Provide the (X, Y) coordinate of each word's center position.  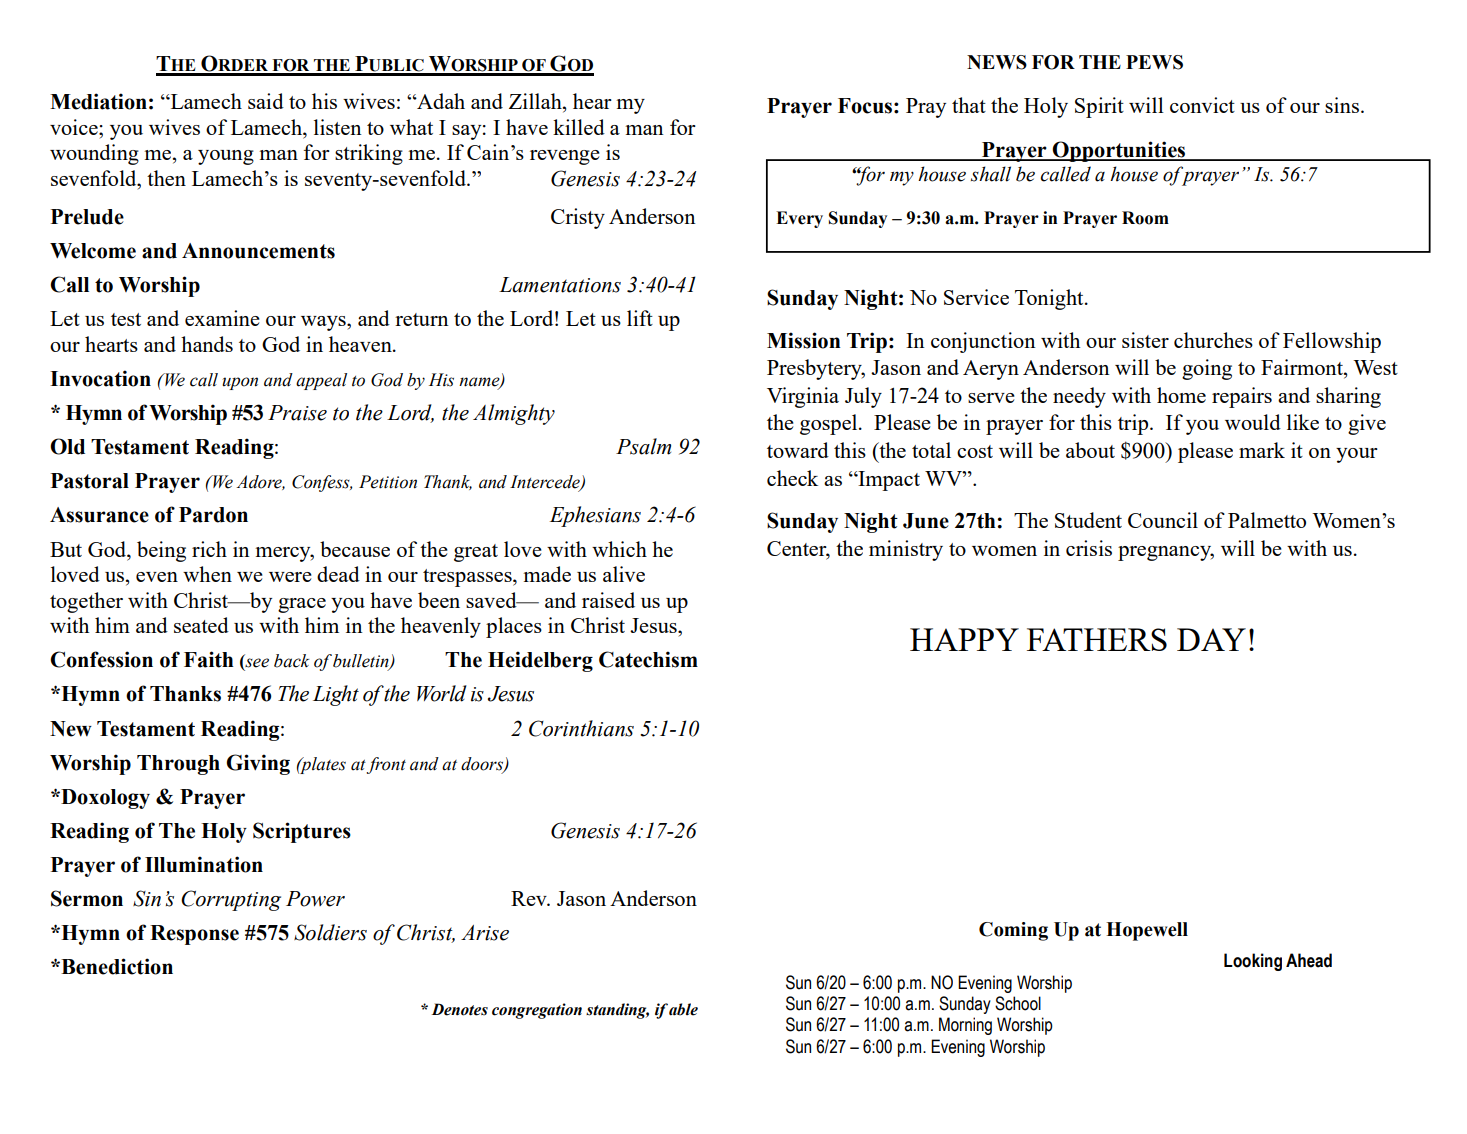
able (683, 1009)
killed (579, 127)
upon (240, 383)
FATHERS (1097, 639)
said (266, 101)
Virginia (803, 397)
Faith (209, 659)
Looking (1253, 962)
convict (1202, 105)
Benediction (116, 966)
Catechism (648, 659)
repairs (1242, 397)
